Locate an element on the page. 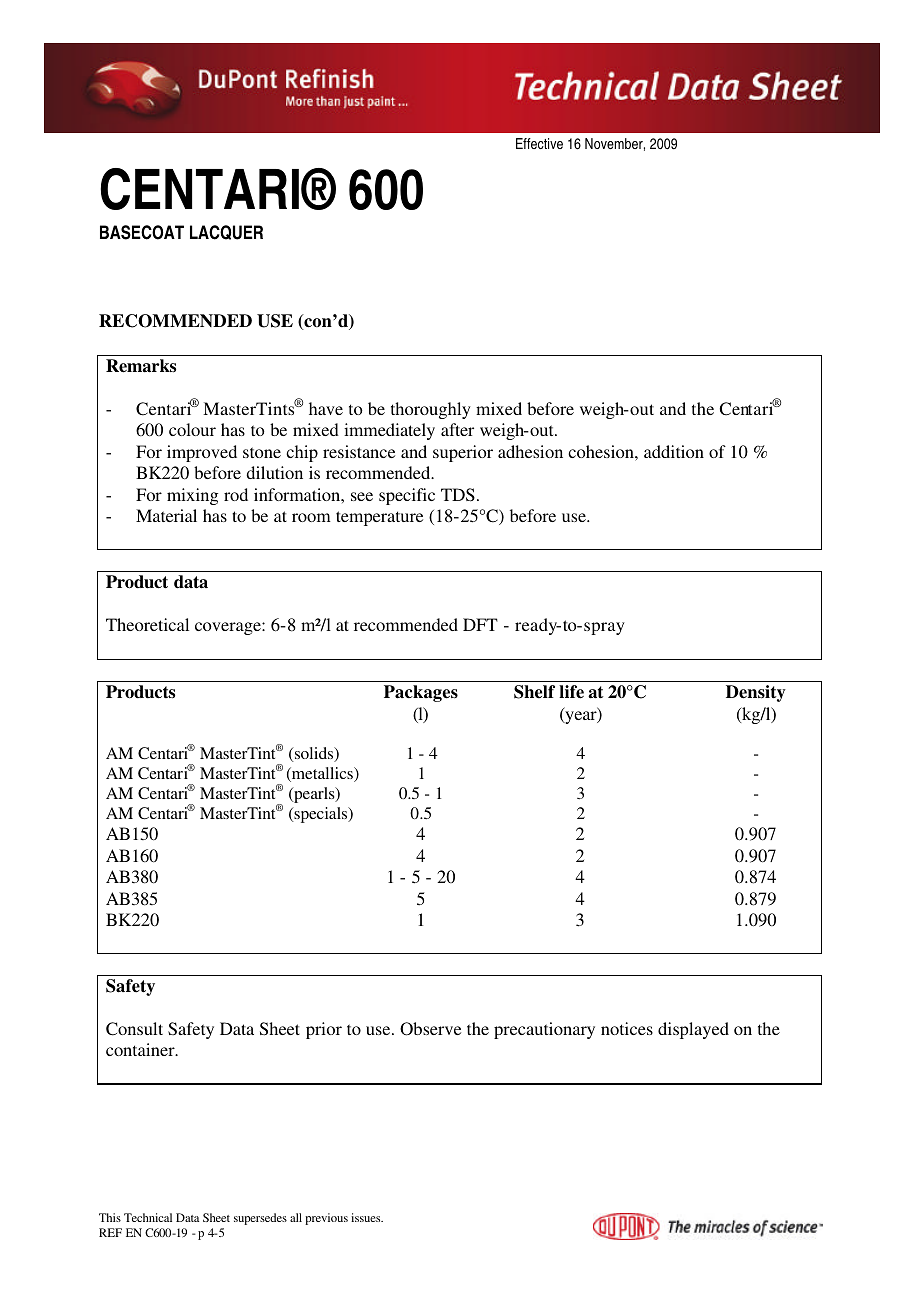 This document has width=924, height=1307. addition is located at coordinates (674, 451).
